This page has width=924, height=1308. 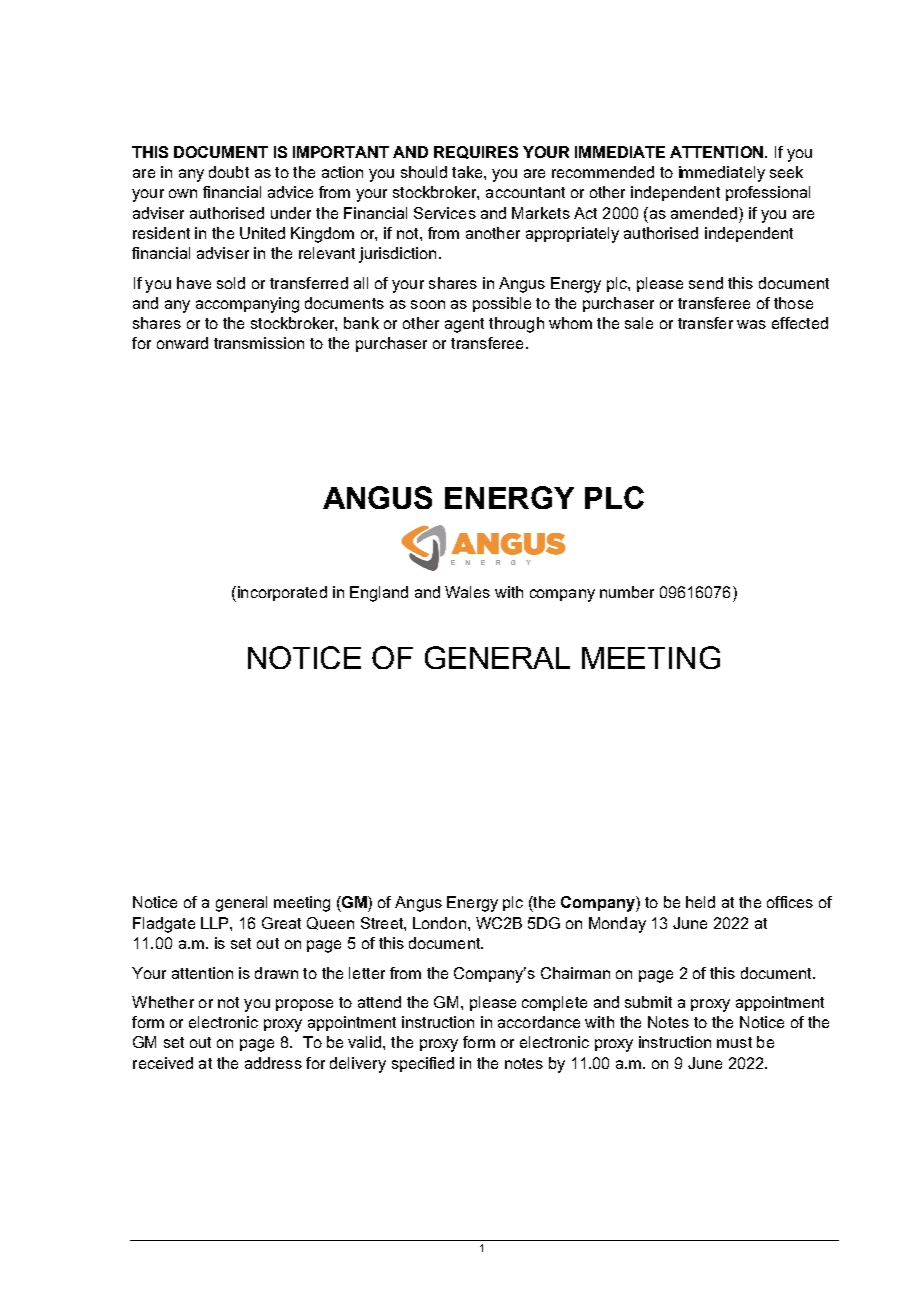 What do you see at coordinates (768, 193) in the page?
I see `professional` at bounding box center [768, 193].
